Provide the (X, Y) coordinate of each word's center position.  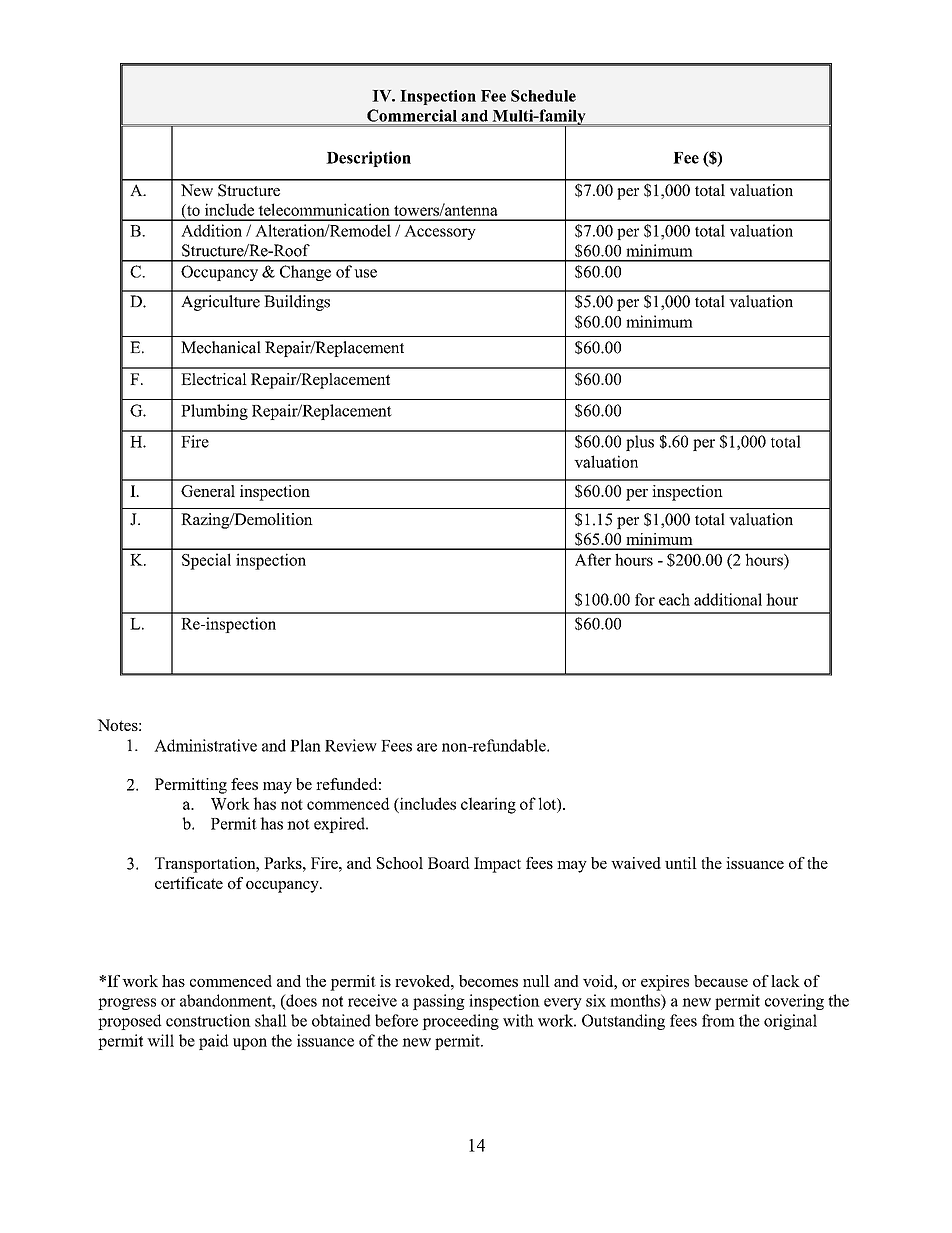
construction (208, 1020)
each (674, 599)
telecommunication (324, 209)
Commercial (412, 116)
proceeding (460, 1022)
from (718, 1020)
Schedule (543, 96)
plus (640, 443)
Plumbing (214, 412)
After (593, 559)
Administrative (205, 745)
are (427, 747)
